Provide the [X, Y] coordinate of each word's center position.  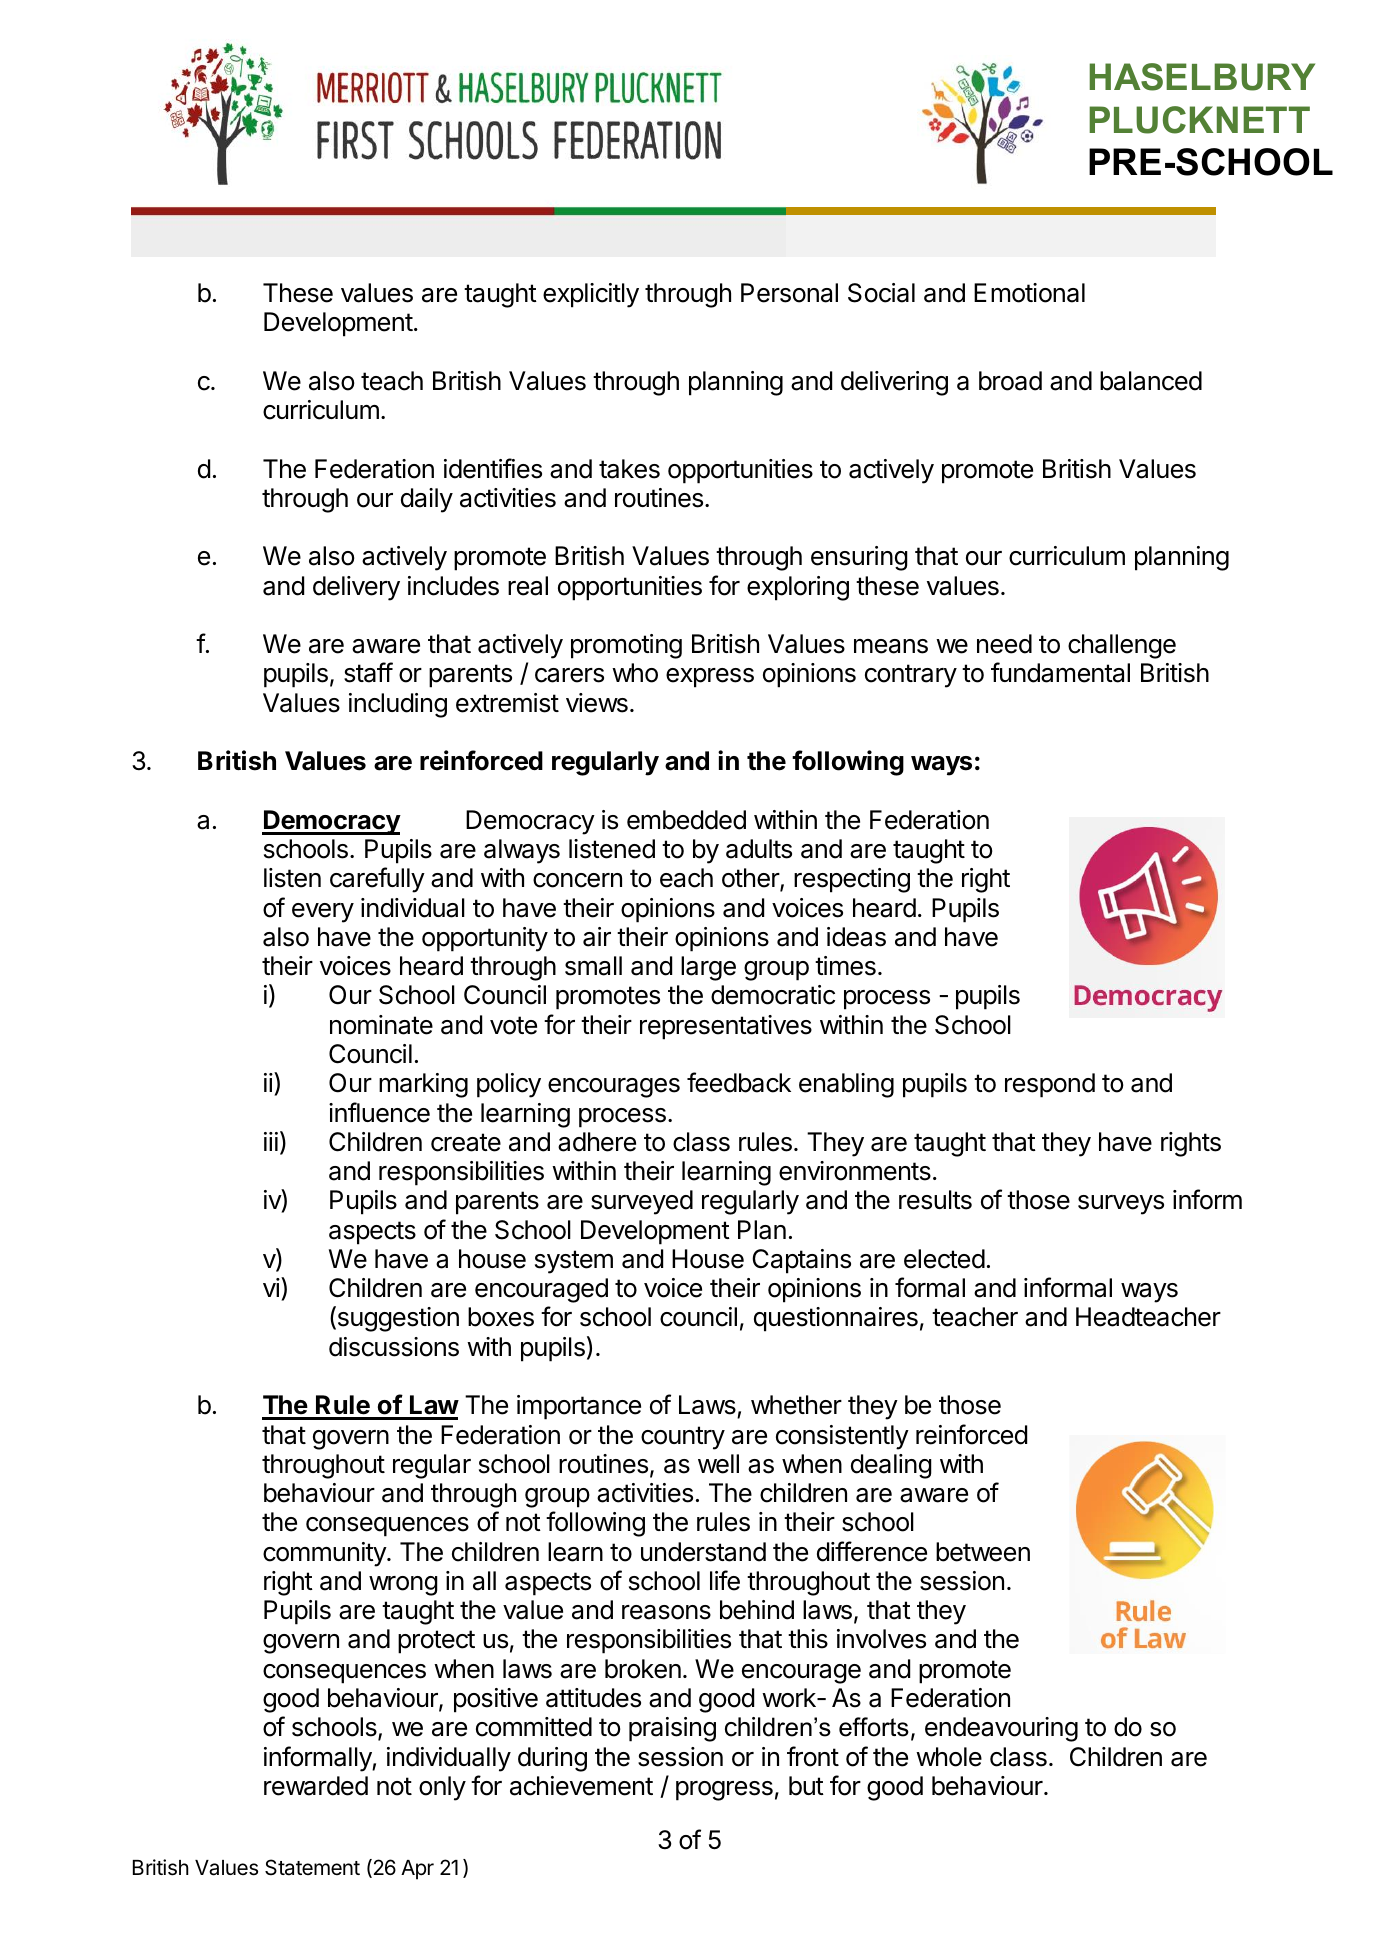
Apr [417, 1870]
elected [944, 1259]
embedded [686, 820]
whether [796, 1405]
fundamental [1060, 672]
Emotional [1029, 293]
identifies [493, 468]
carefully [377, 880]
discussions [394, 1347]
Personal [789, 293]
